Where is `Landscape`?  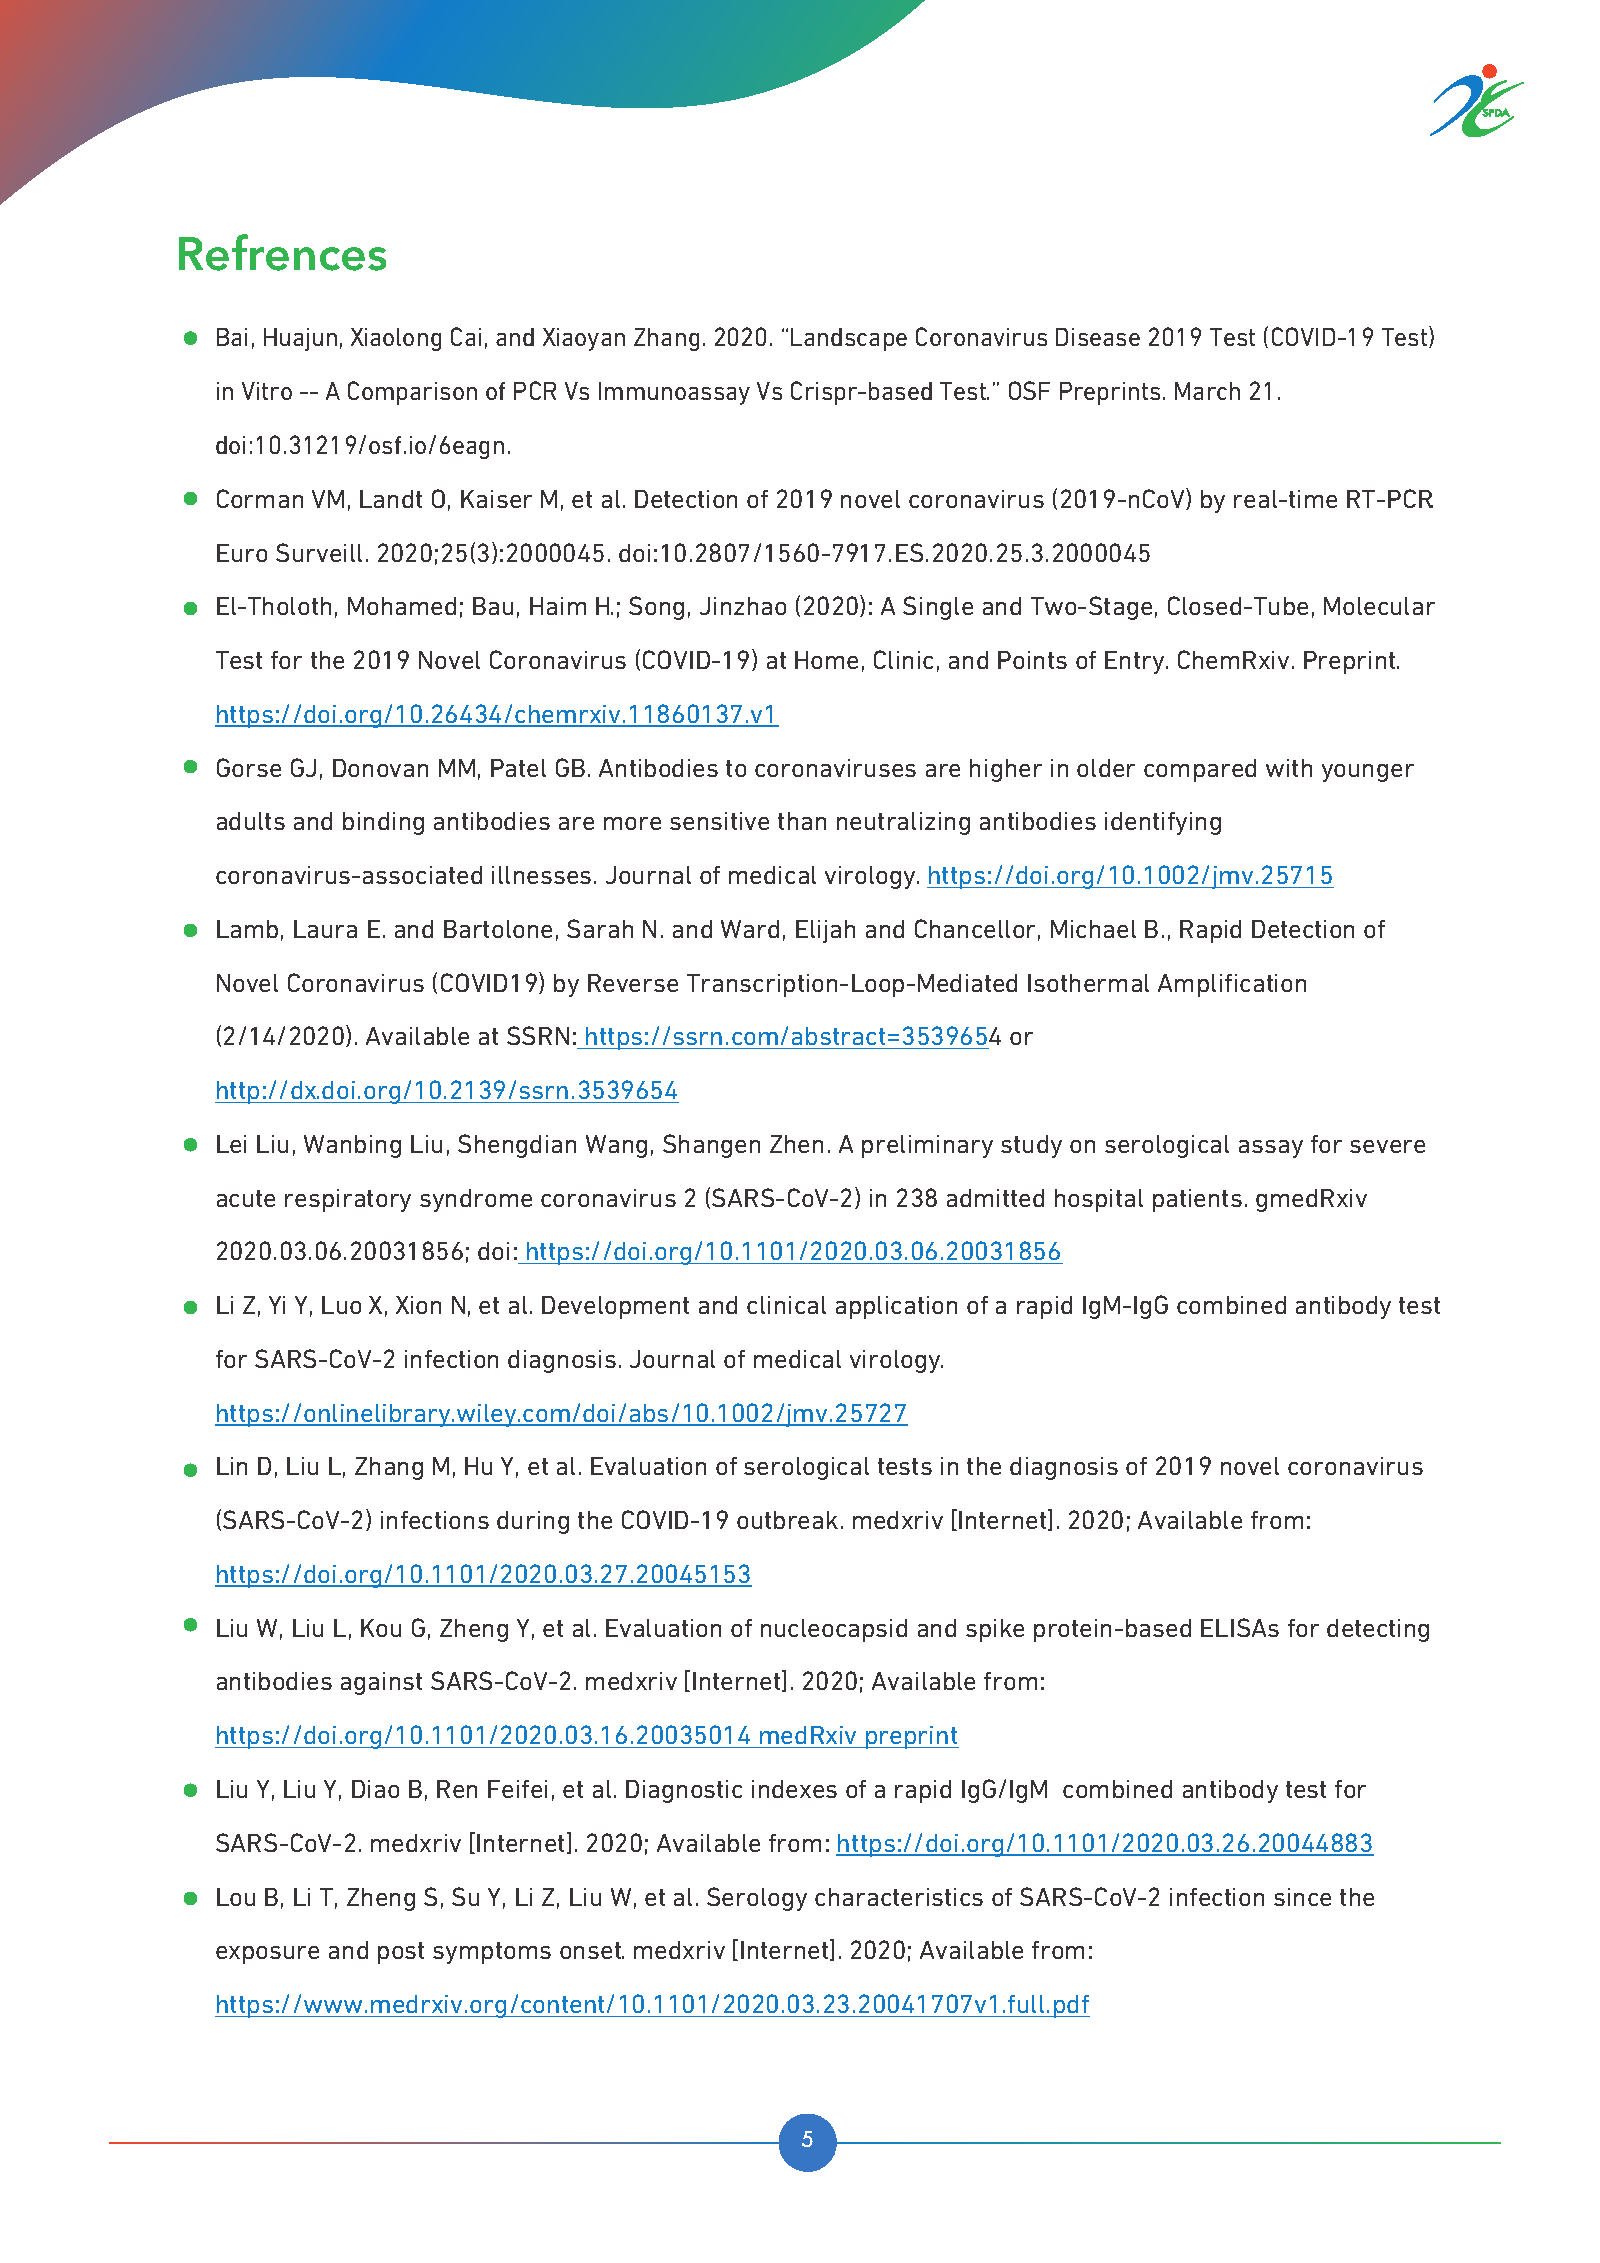 Landscape is located at coordinates (849, 339).
